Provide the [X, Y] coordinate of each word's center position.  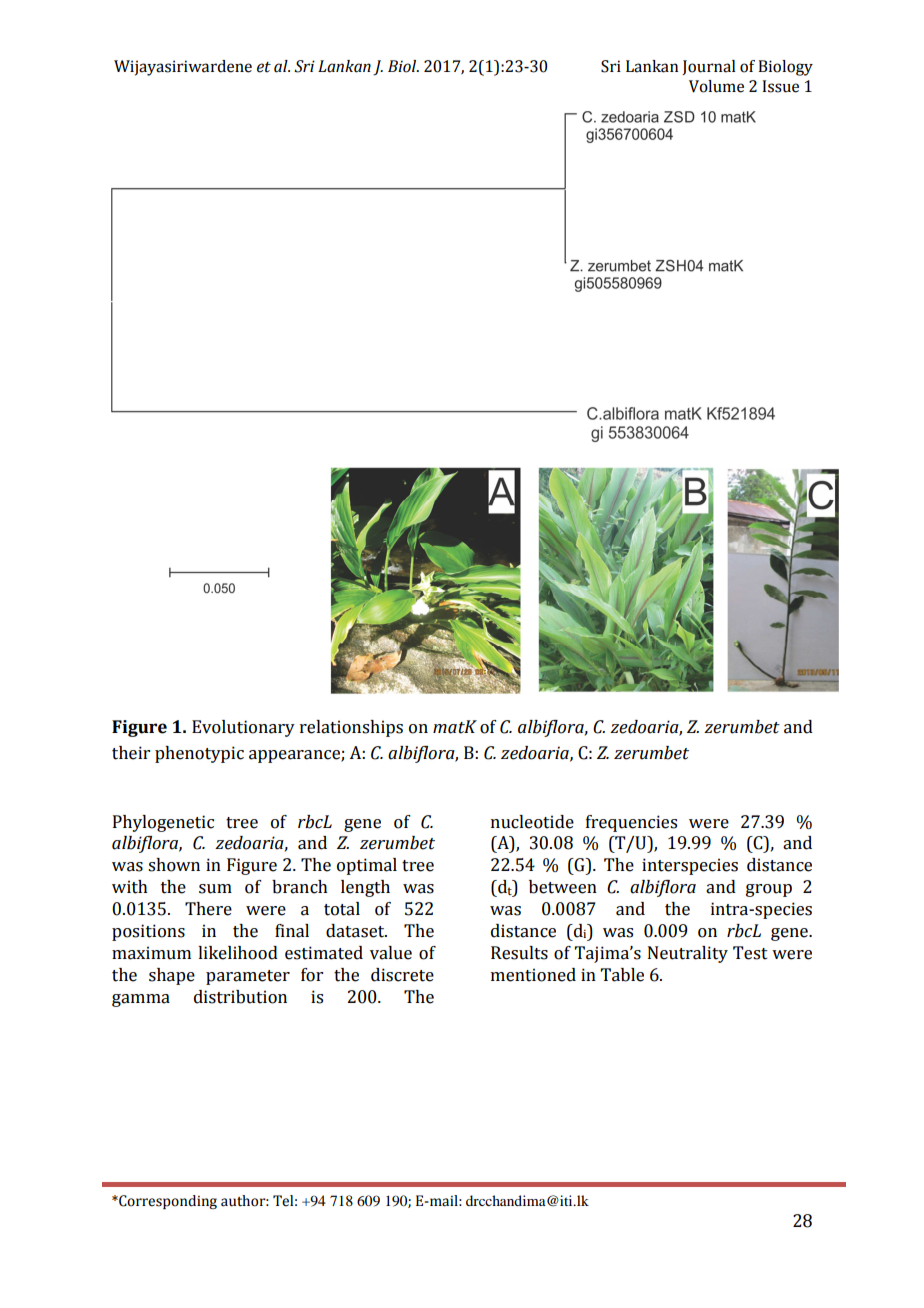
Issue [780, 86]
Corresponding [167, 1202]
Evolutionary [243, 728]
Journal [709, 67]
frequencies [631, 823]
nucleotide [532, 822]
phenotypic [199, 754]
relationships [351, 728]
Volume [716, 86]
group [769, 890]
